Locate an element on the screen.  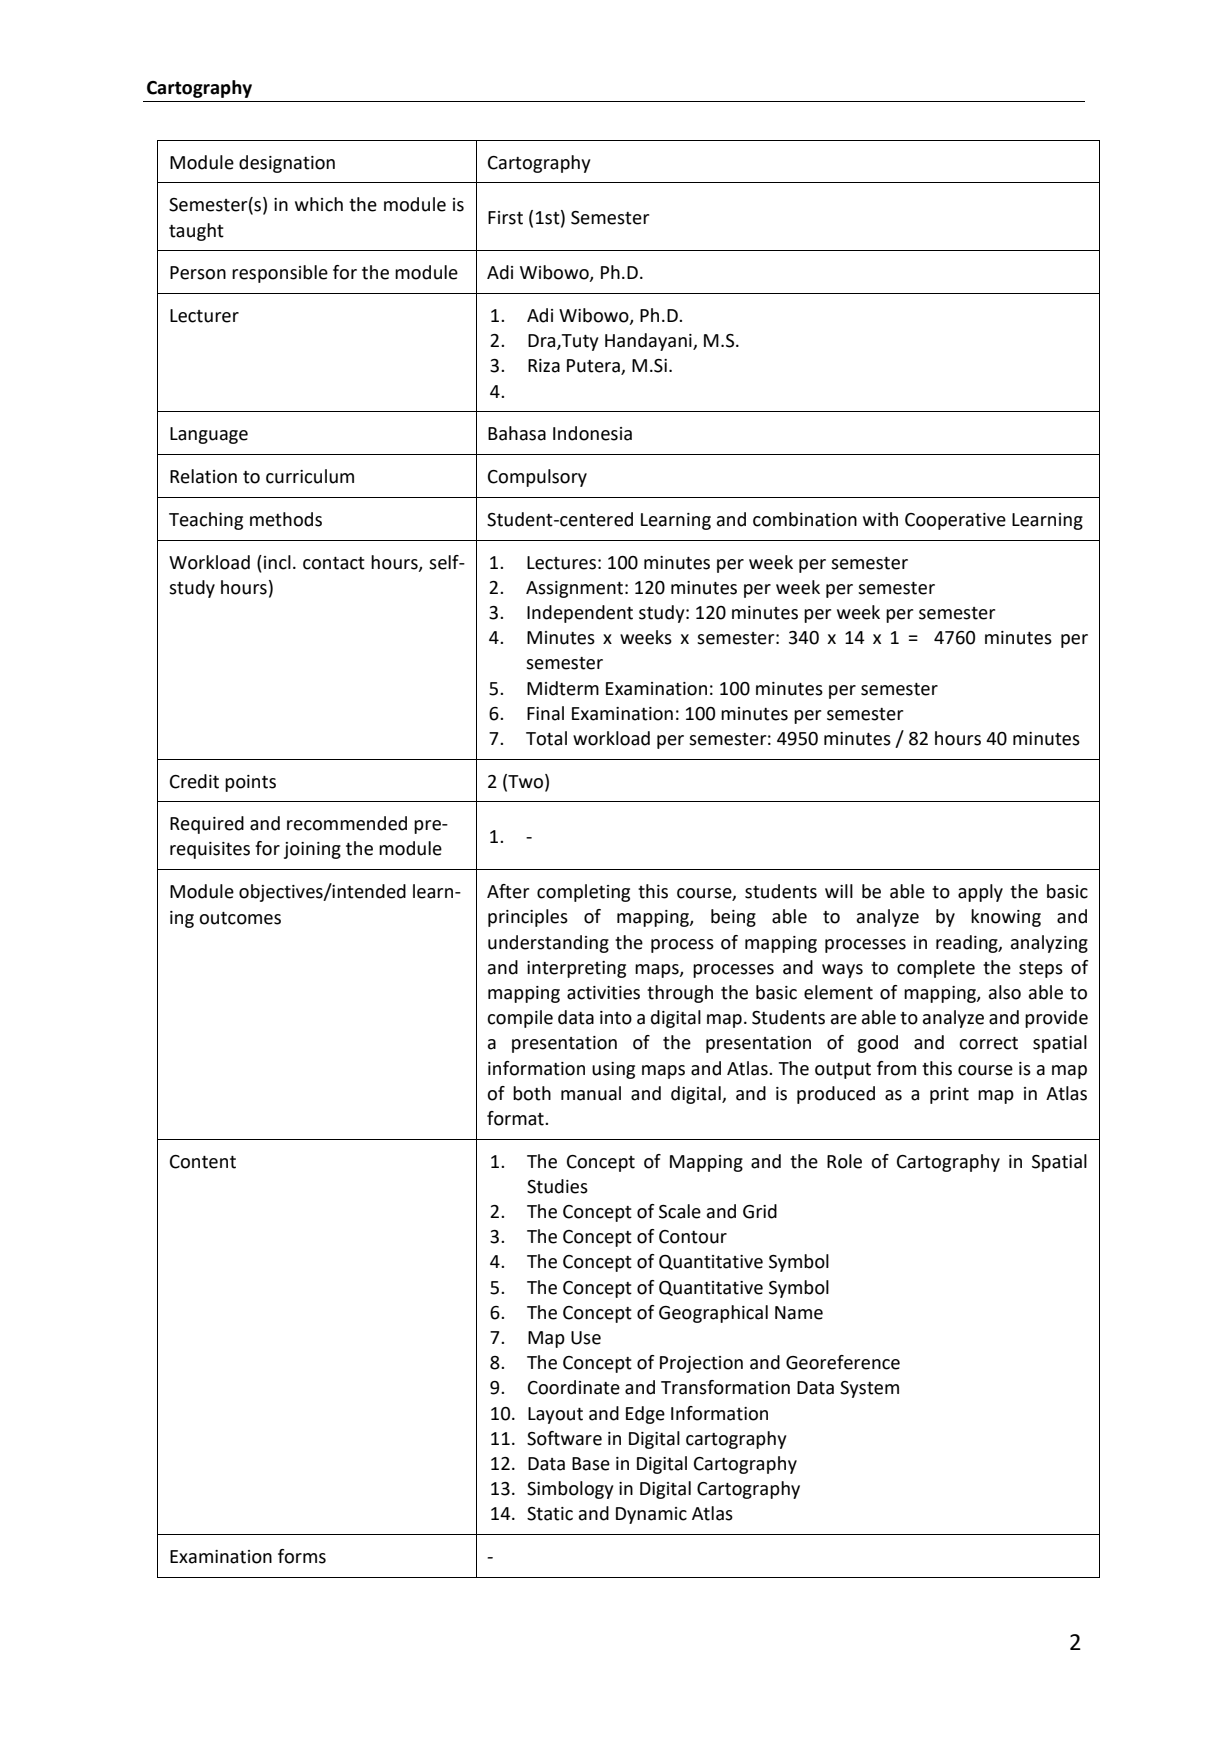
First is located at coordinates (505, 218).
